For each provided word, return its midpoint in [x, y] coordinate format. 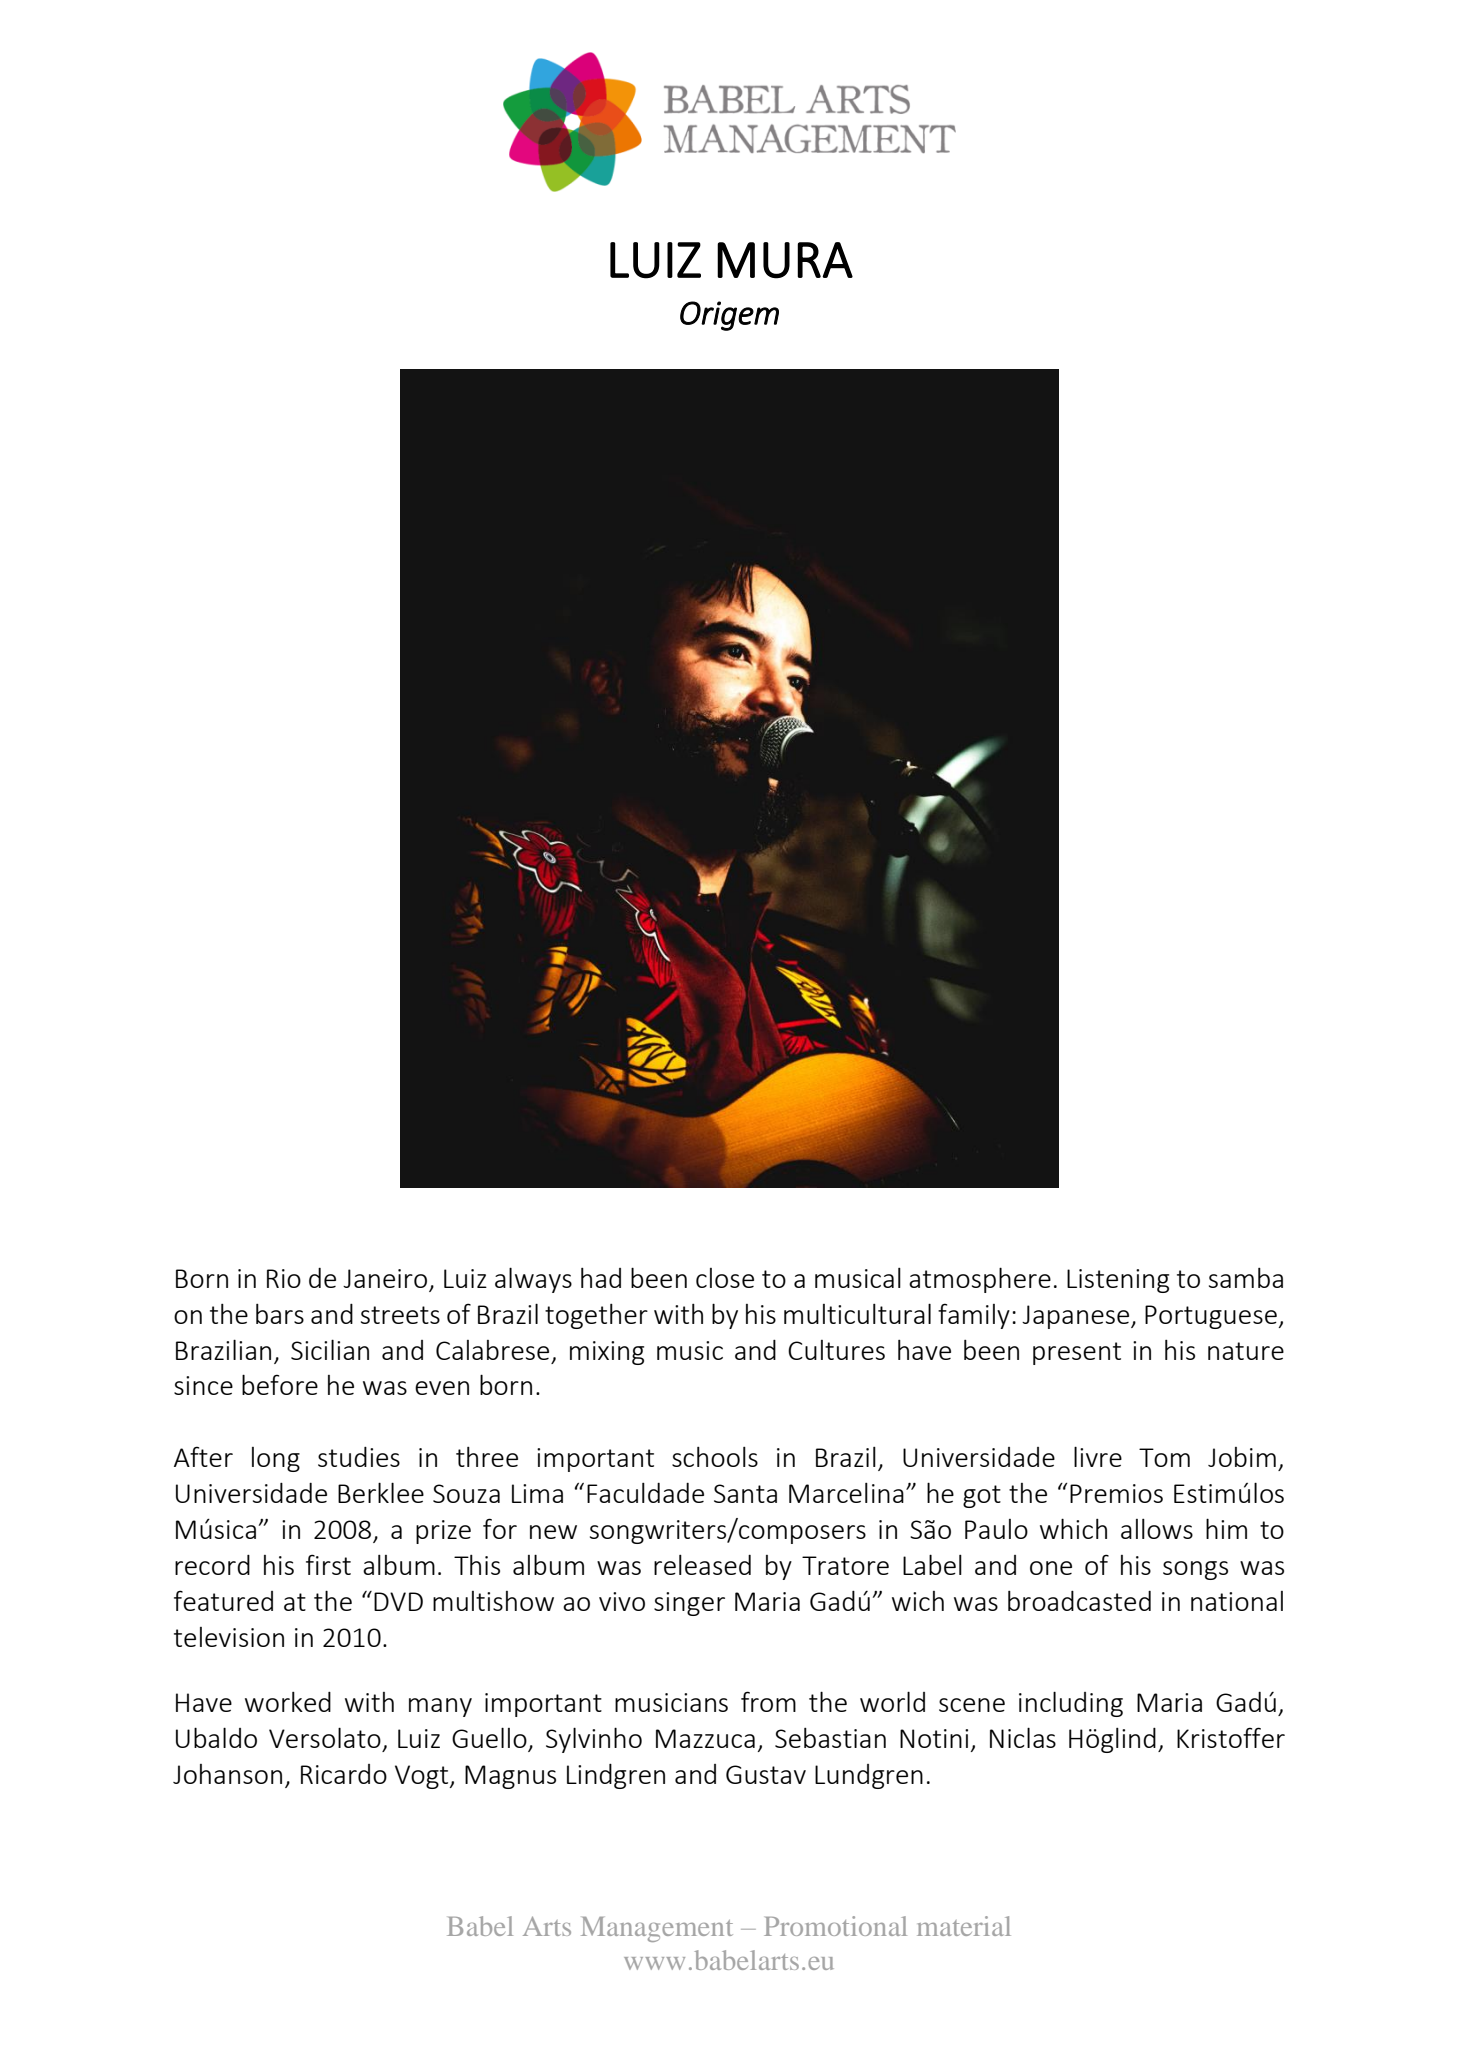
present [1077, 1353]
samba [1246, 1278]
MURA [785, 260]
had [601, 1278]
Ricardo [344, 1774]
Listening [1118, 1281]
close [725, 1278]
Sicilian [330, 1349]
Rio [284, 1278]
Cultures [836, 1350]
